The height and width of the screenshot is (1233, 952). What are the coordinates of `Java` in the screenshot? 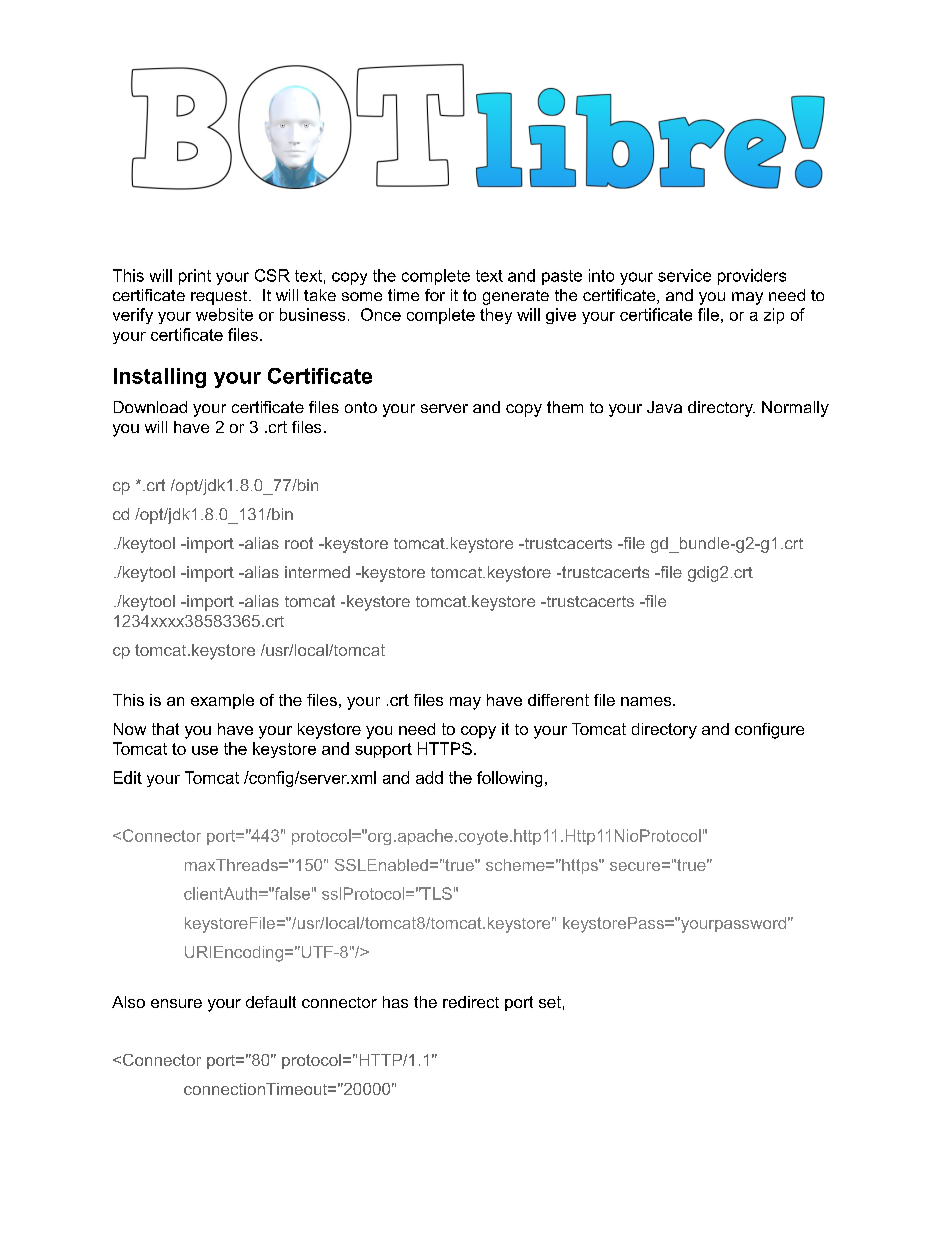 It's located at (664, 407).
